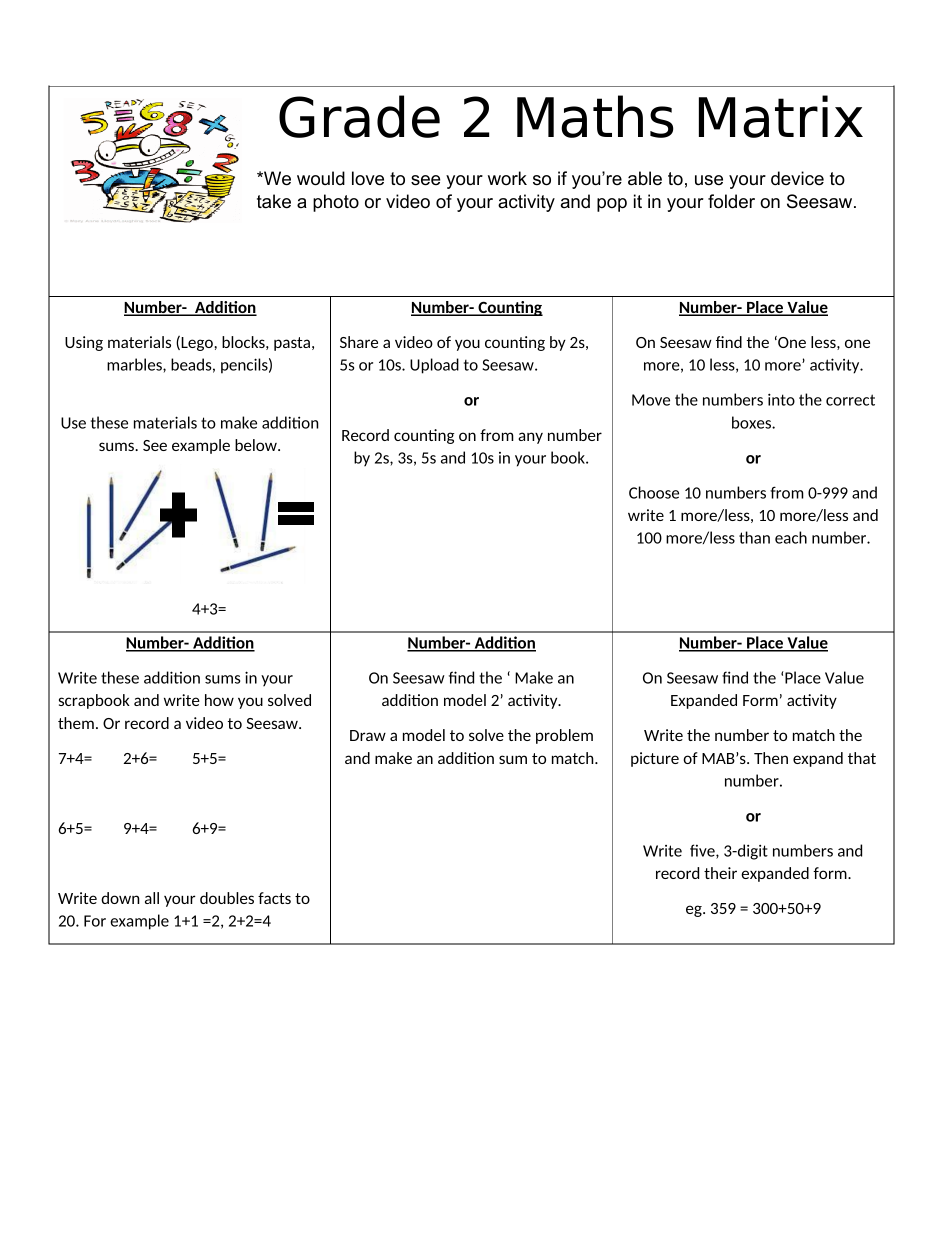 The image size is (952, 1233). I want to click on take, so click(274, 201).
